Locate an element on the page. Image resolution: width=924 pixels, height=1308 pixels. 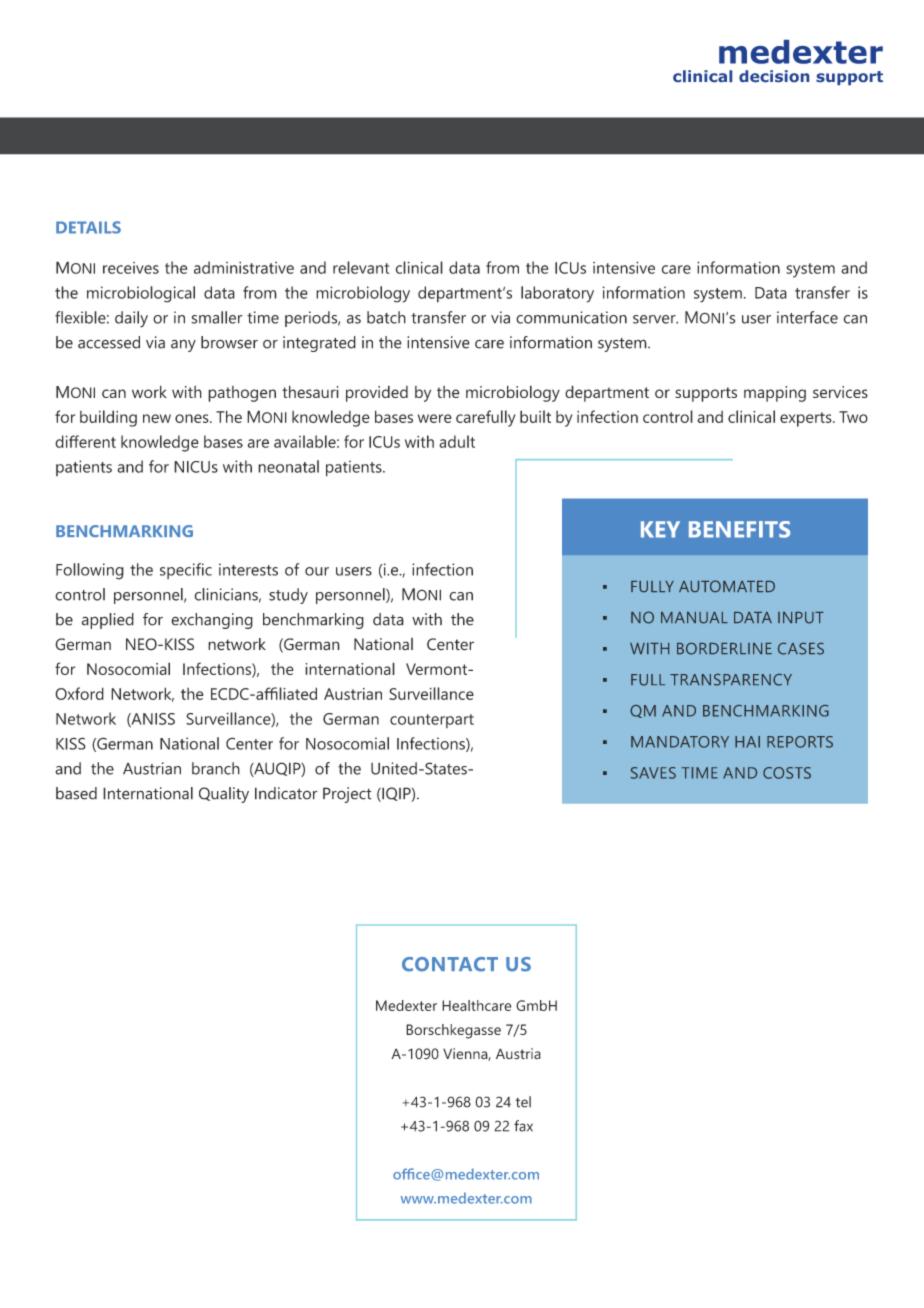
fax is located at coordinates (523, 1126).
